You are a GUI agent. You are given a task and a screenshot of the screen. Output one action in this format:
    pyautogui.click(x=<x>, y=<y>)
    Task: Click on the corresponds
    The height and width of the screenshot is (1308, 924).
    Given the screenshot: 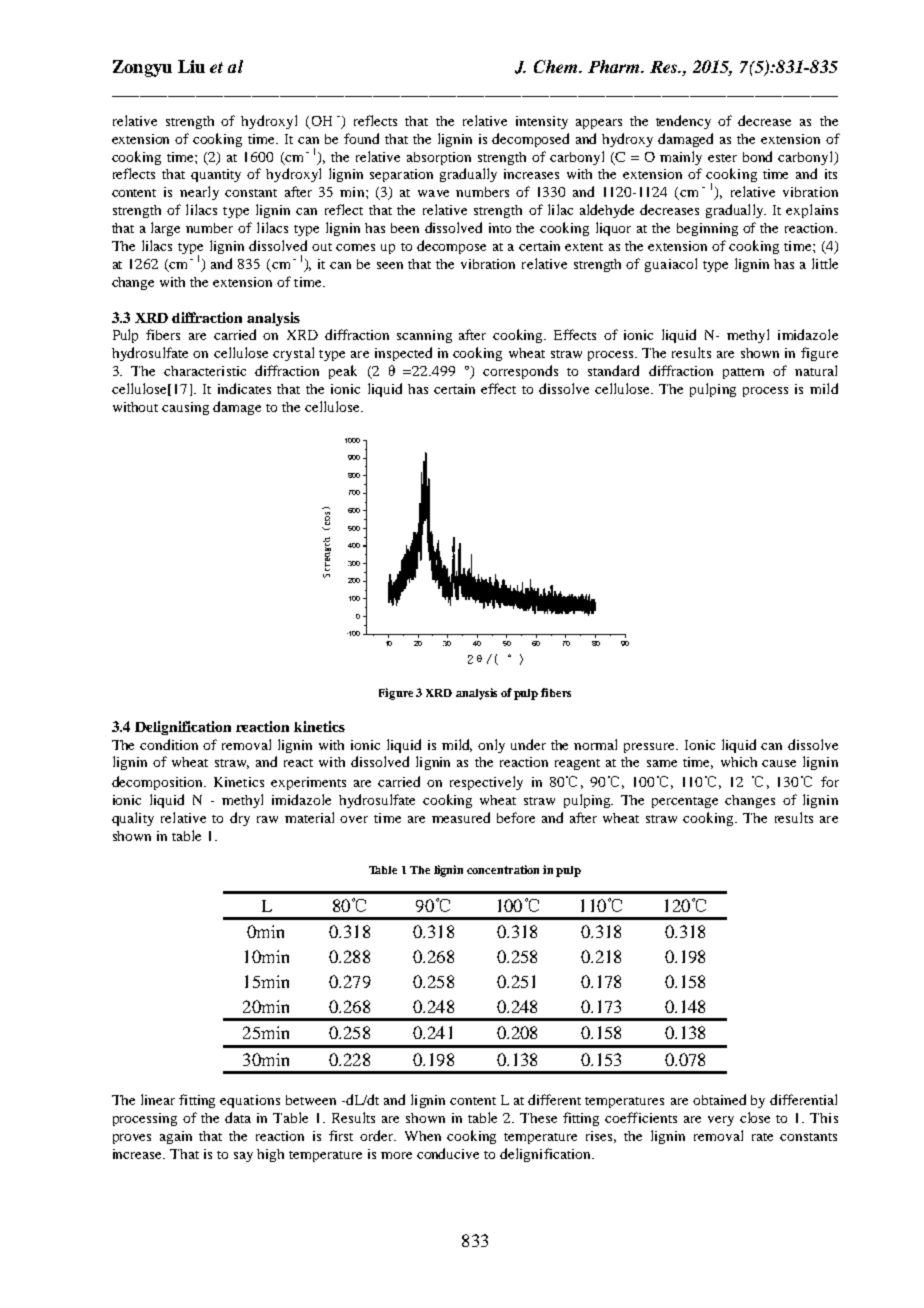 What is the action you would take?
    pyautogui.click(x=520, y=372)
